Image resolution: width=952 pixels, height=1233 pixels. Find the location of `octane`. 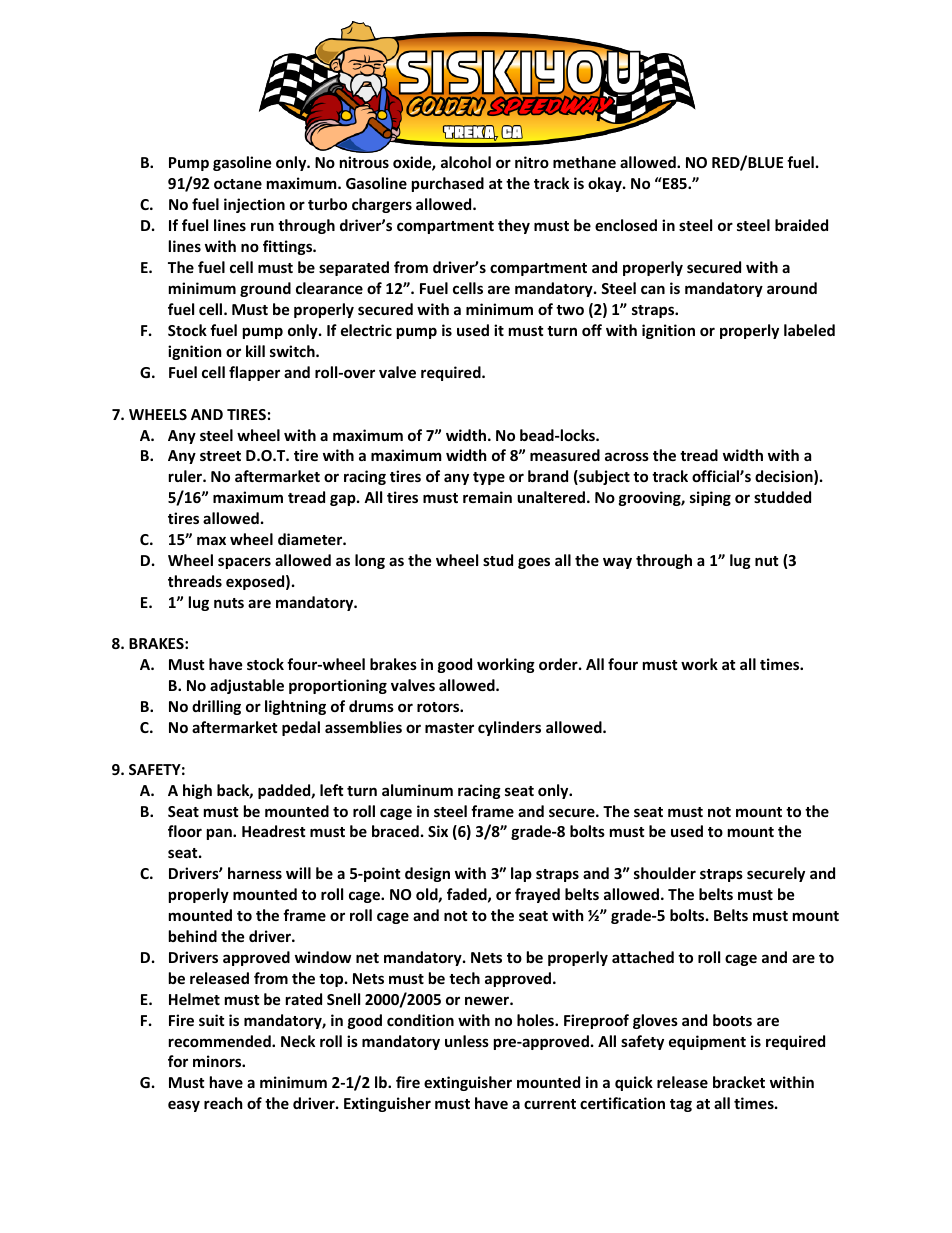

octane is located at coordinates (238, 184).
